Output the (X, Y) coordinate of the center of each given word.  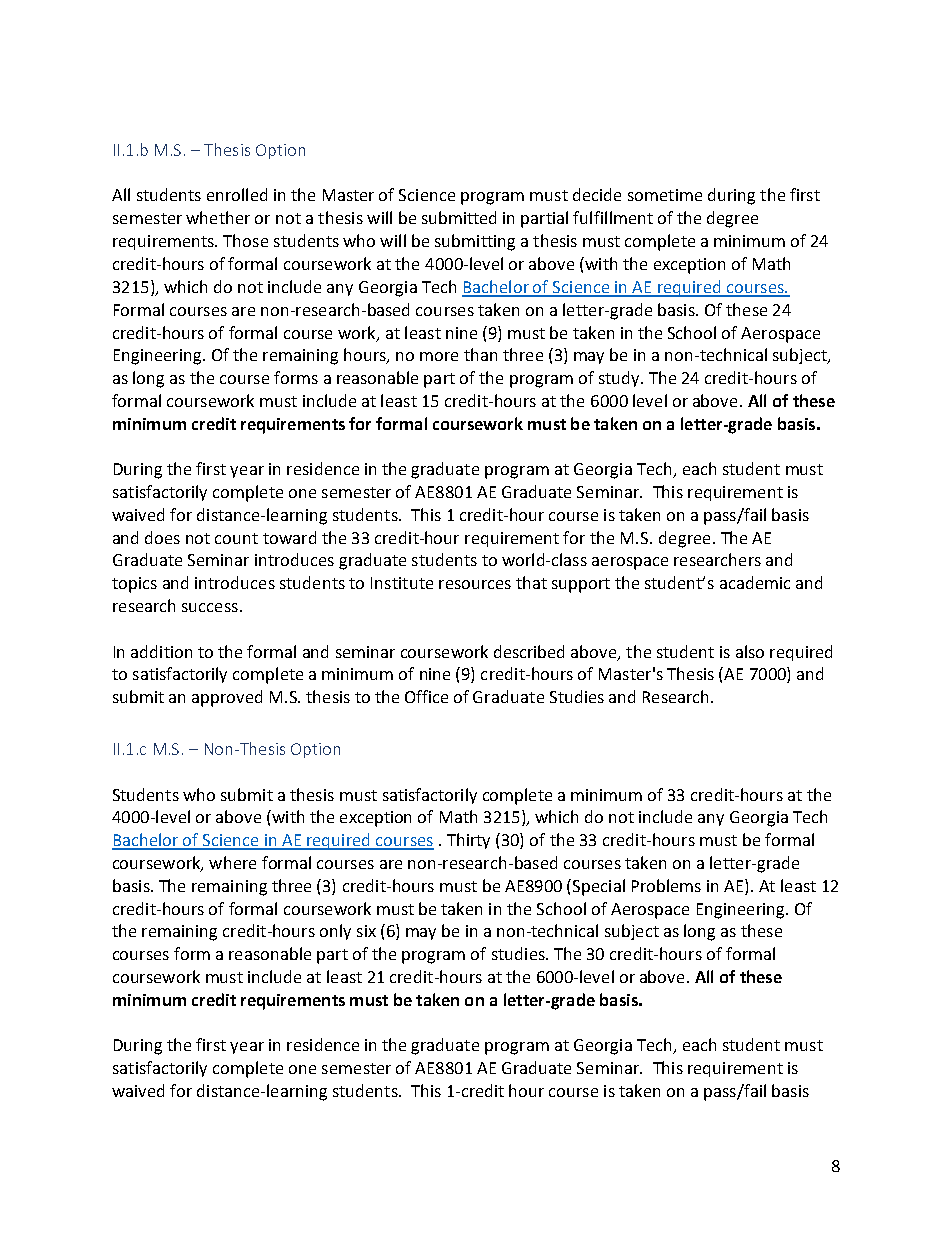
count (236, 538)
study (620, 379)
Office (426, 696)
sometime (665, 195)
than (480, 354)
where (232, 862)
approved (227, 698)
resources (475, 584)
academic (755, 582)
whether (218, 217)
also (750, 651)
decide (597, 194)
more (439, 356)
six (366, 931)
